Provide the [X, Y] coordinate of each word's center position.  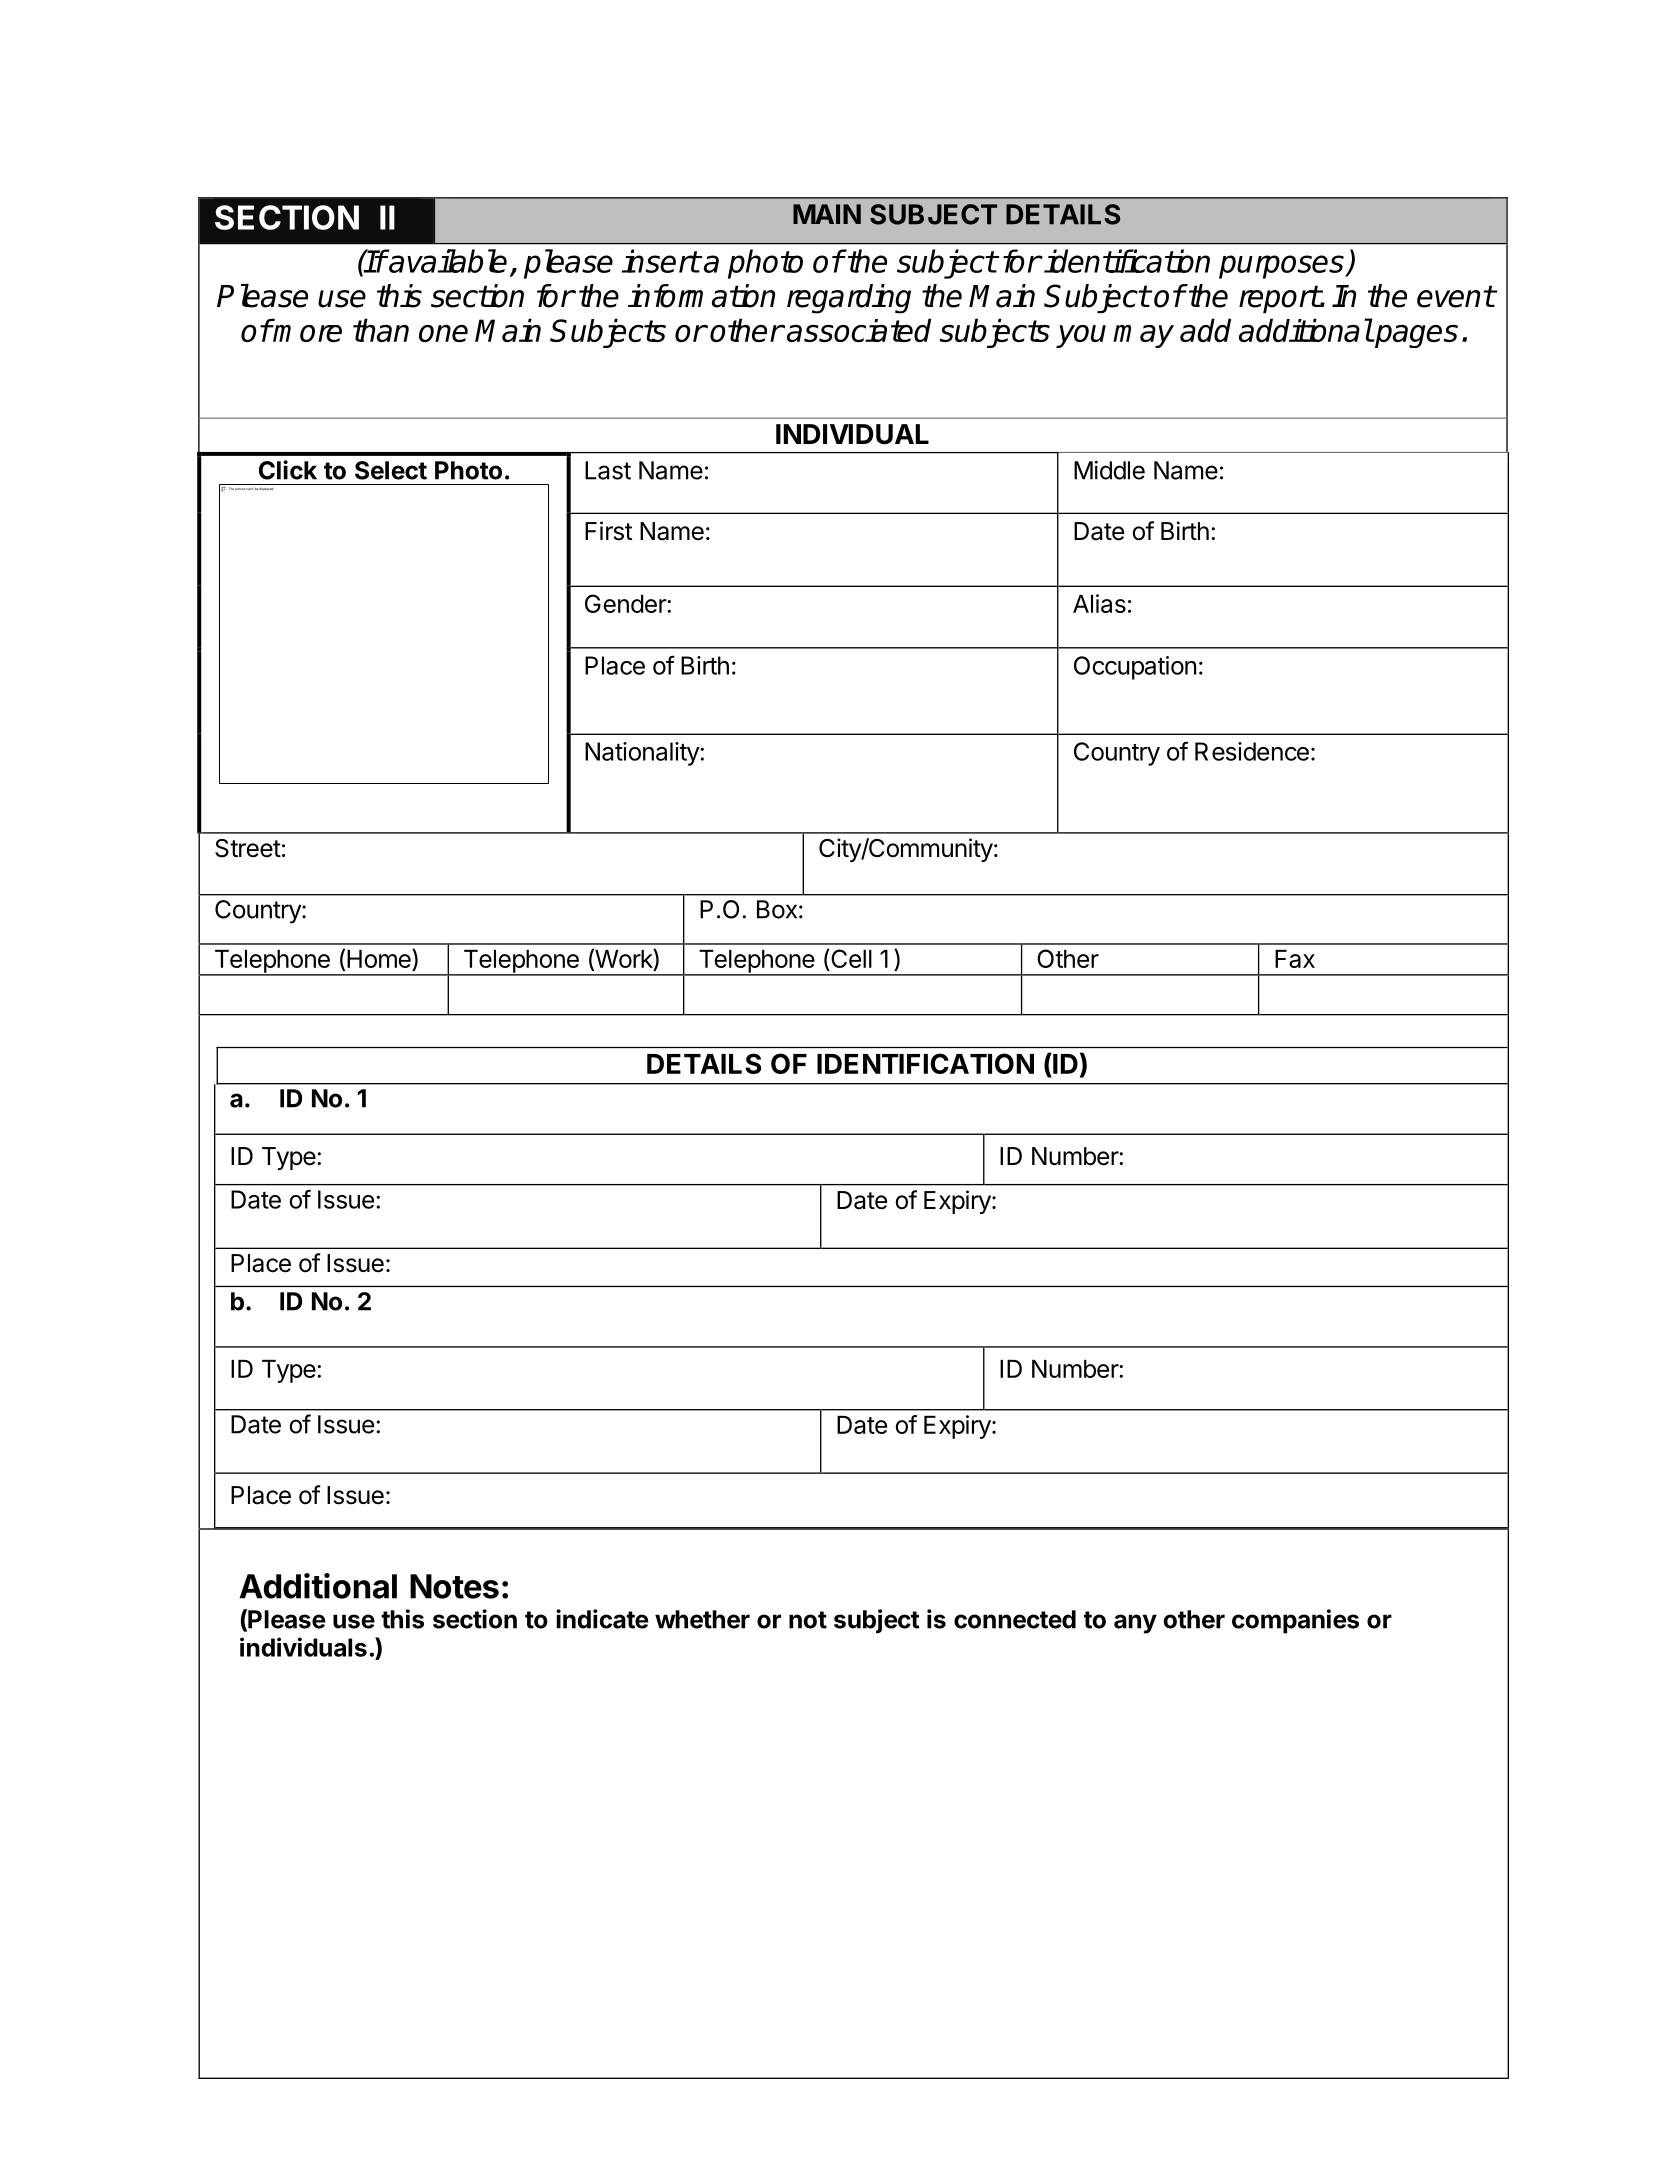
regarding [849, 299]
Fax [1295, 959]
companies [1295, 1621]
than [381, 330]
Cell [850, 960]
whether [702, 1619]
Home [380, 958]
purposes [1282, 267]
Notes [454, 1586]
